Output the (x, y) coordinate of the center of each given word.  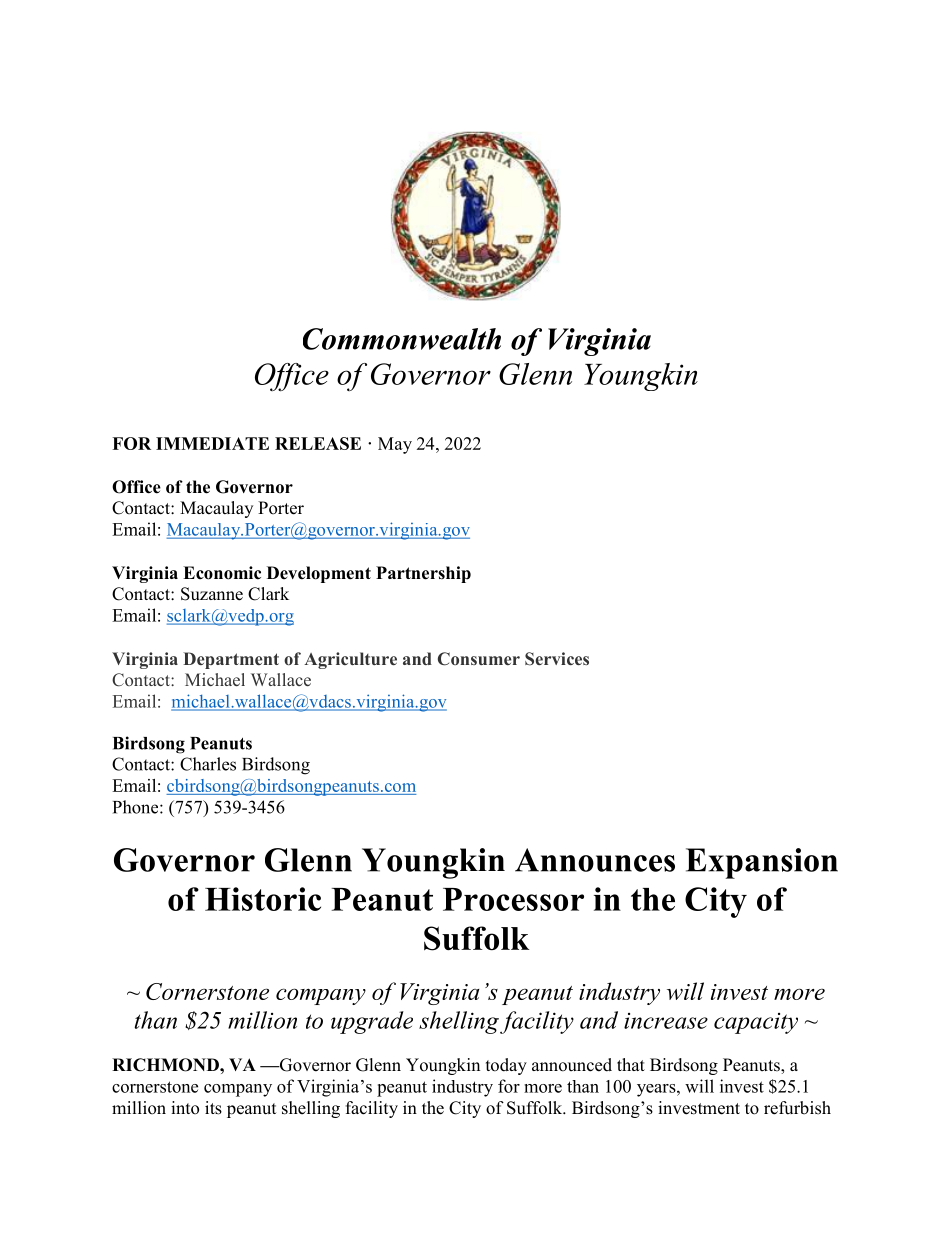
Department (231, 660)
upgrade (372, 1022)
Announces (595, 860)
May (395, 445)
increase (666, 1021)
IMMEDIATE (212, 443)
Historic (263, 899)
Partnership (423, 574)
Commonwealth (402, 339)
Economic (222, 573)
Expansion (762, 863)
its (213, 1108)
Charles (208, 764)
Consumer (479, 659)
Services (557, 659)
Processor (513, 899)
